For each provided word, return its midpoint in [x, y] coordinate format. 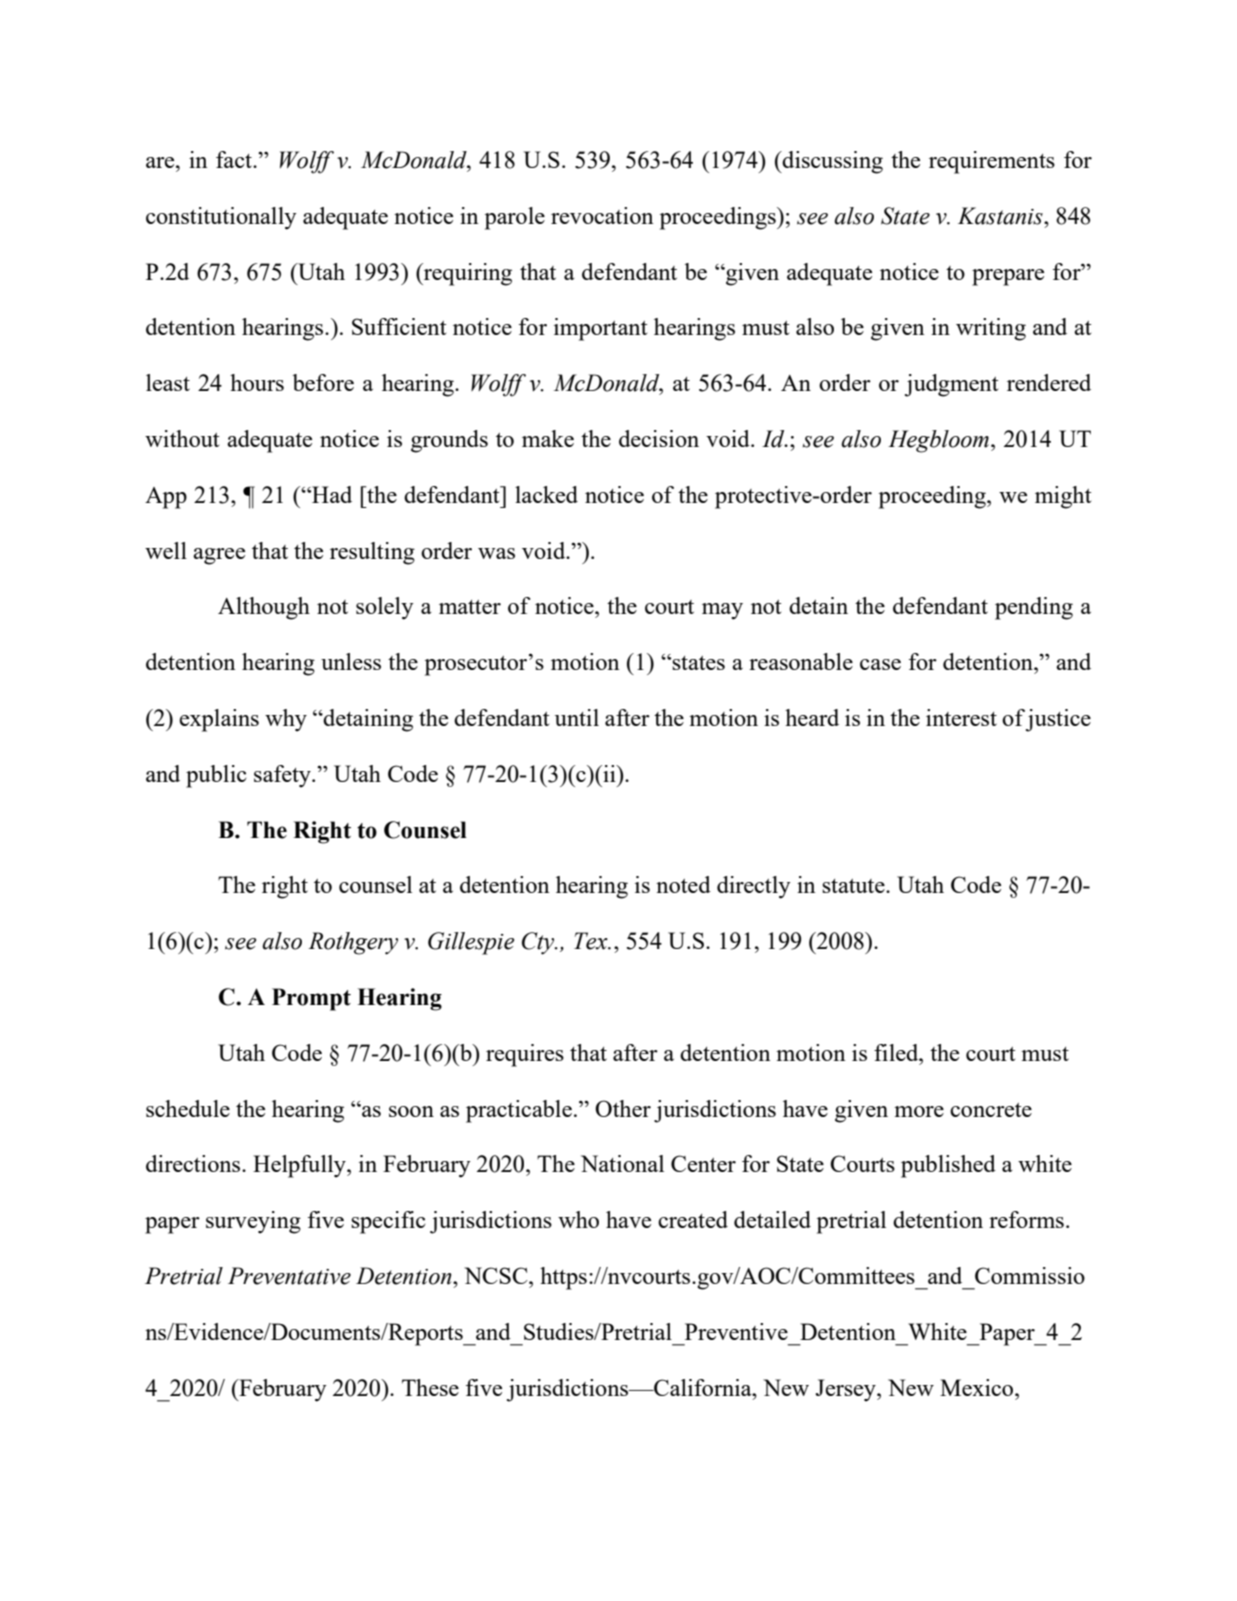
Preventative [289, 1276]
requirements [992, 162]
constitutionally [221, 218]
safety [283, 776]
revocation [602, 215]
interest [961, 717]
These [430, 1387]
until [577, 717]
